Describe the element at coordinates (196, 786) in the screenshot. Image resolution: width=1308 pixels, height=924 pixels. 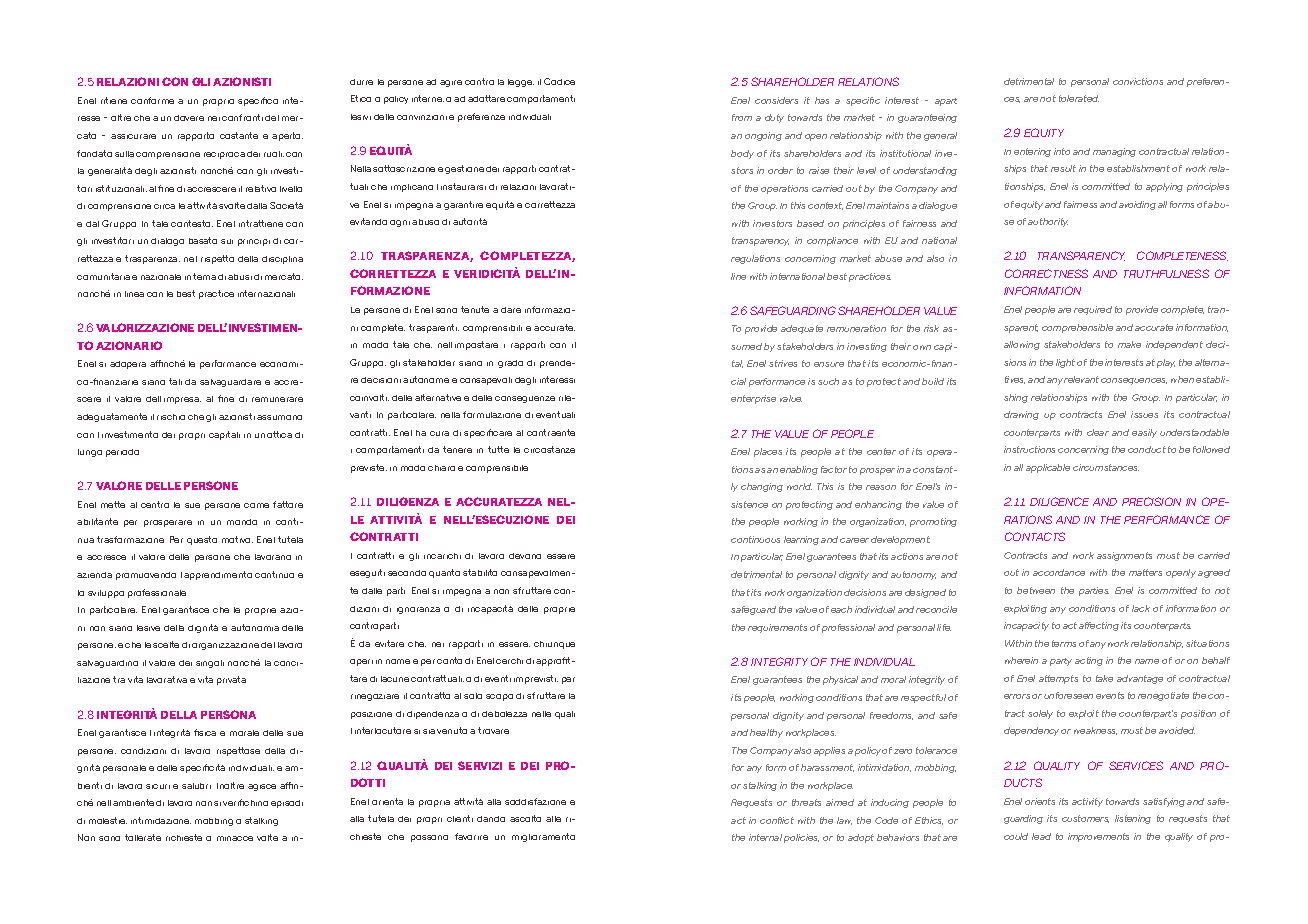
I see `salubri` at that location.
